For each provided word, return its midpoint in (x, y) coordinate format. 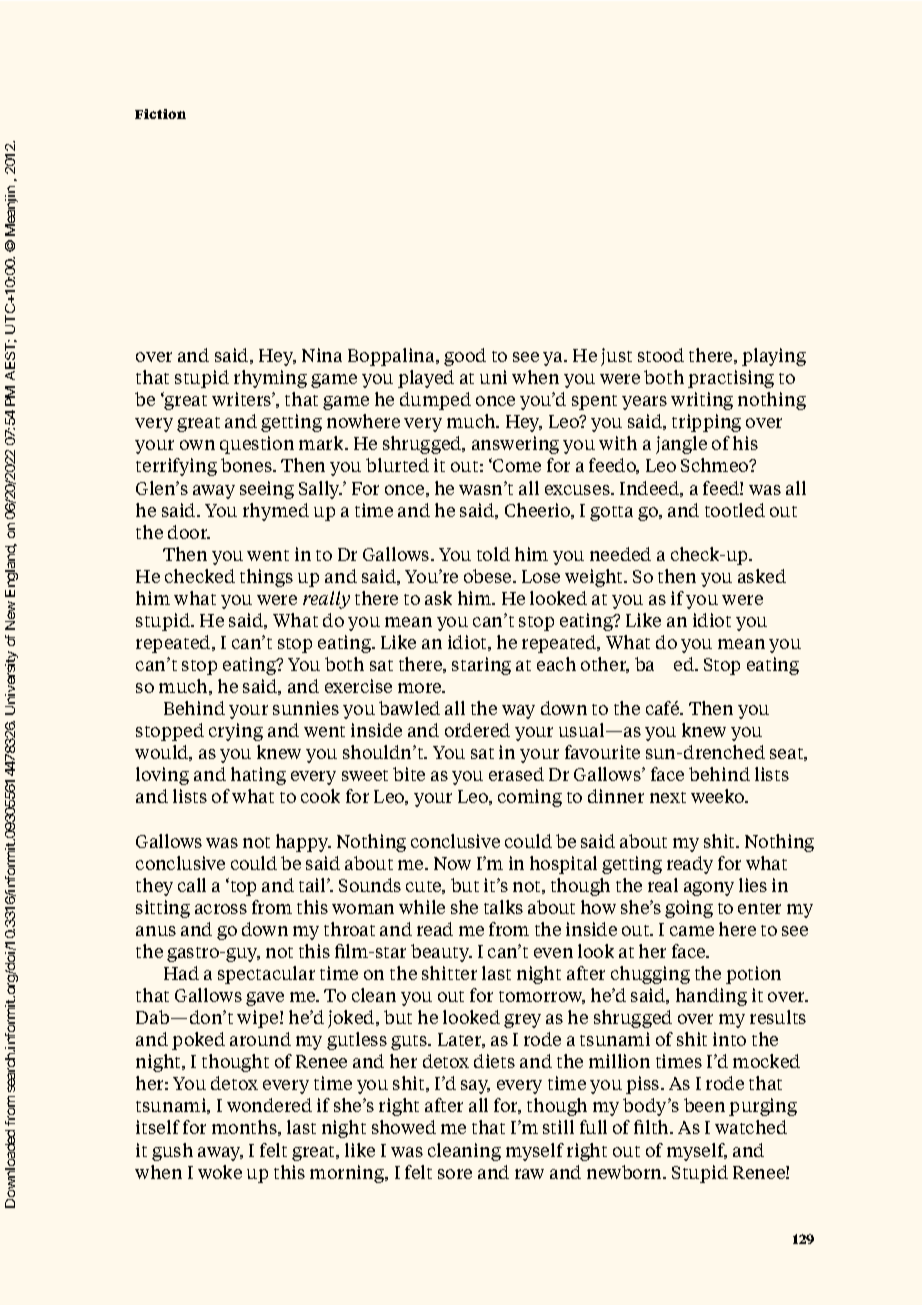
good (465, 357)
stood (661, 355)
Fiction (160, 114)
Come (516, 465)
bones (247, 465)
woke (220, 1172)
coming (530, 798)
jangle (681, 445)
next (668, 797)
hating (258, 776)
